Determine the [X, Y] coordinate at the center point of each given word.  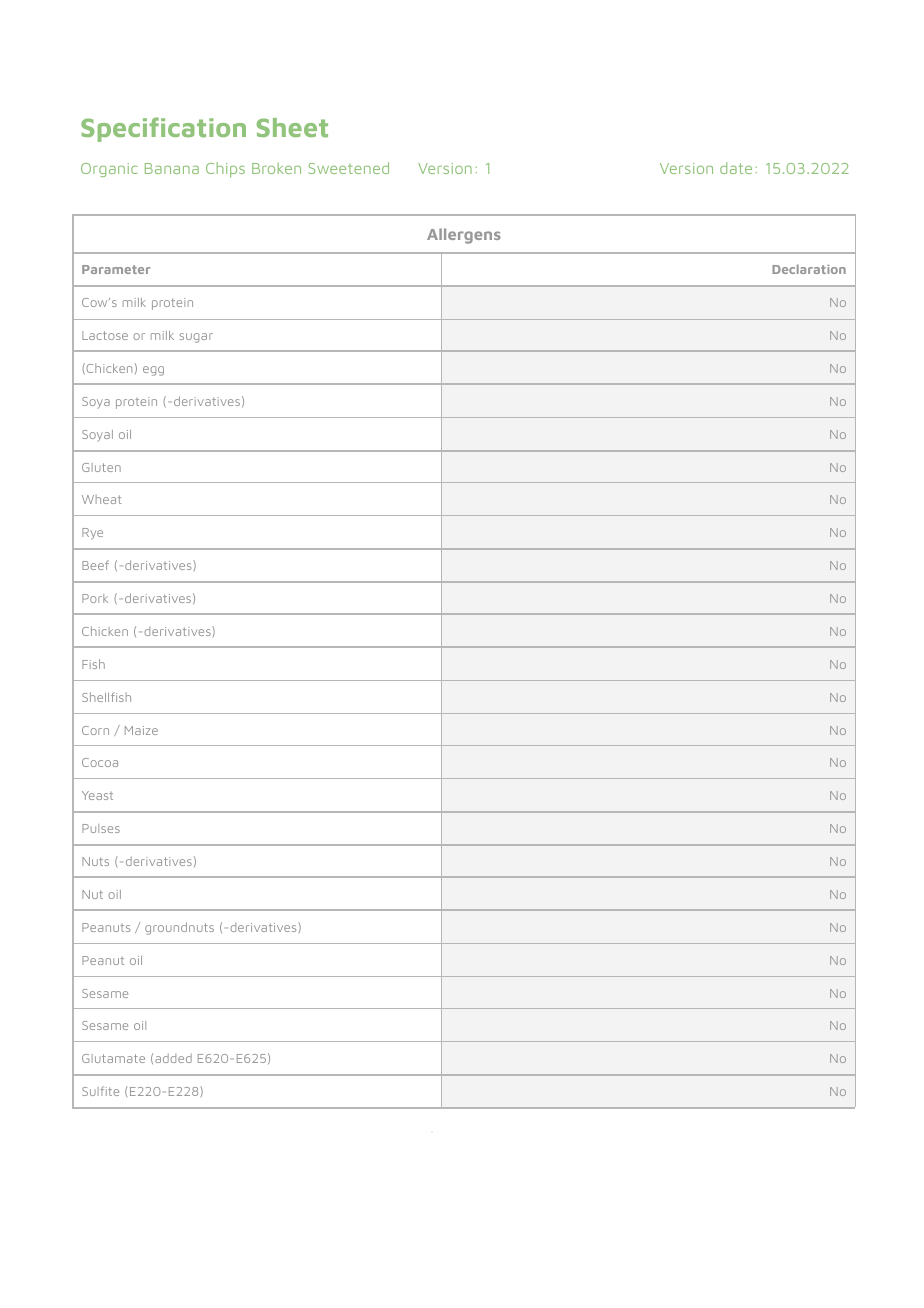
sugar [196, 338]
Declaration [809, 269]
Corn [95, 730]
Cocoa [100, 762]
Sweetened [348, 168]
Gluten [101, 467]
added [173, 1058]
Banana [172, 168]
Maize [141, 730]
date [736, 168]
